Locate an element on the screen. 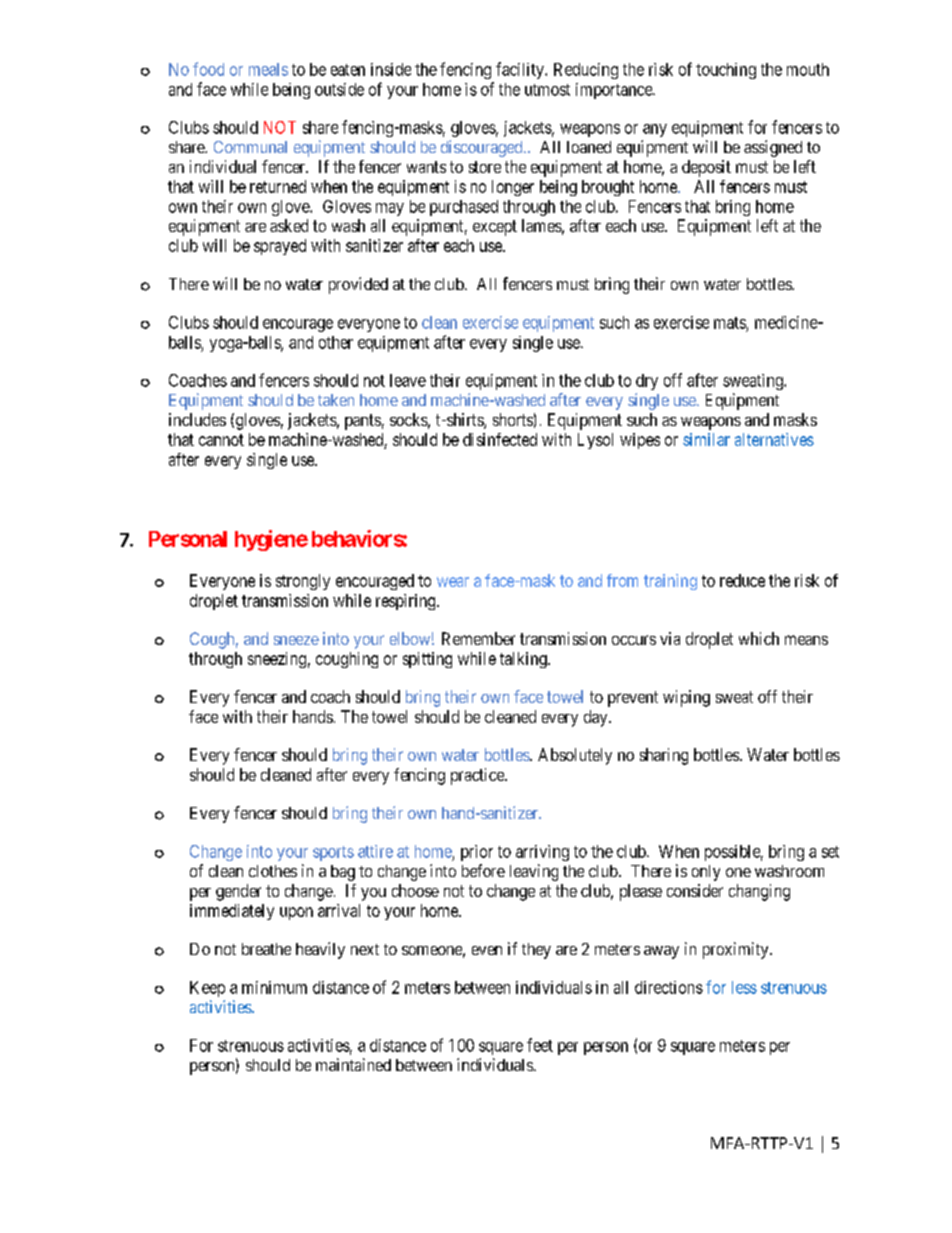 This screenshot has width=952, height=1233. touching is located at coordinates (726, 71).
